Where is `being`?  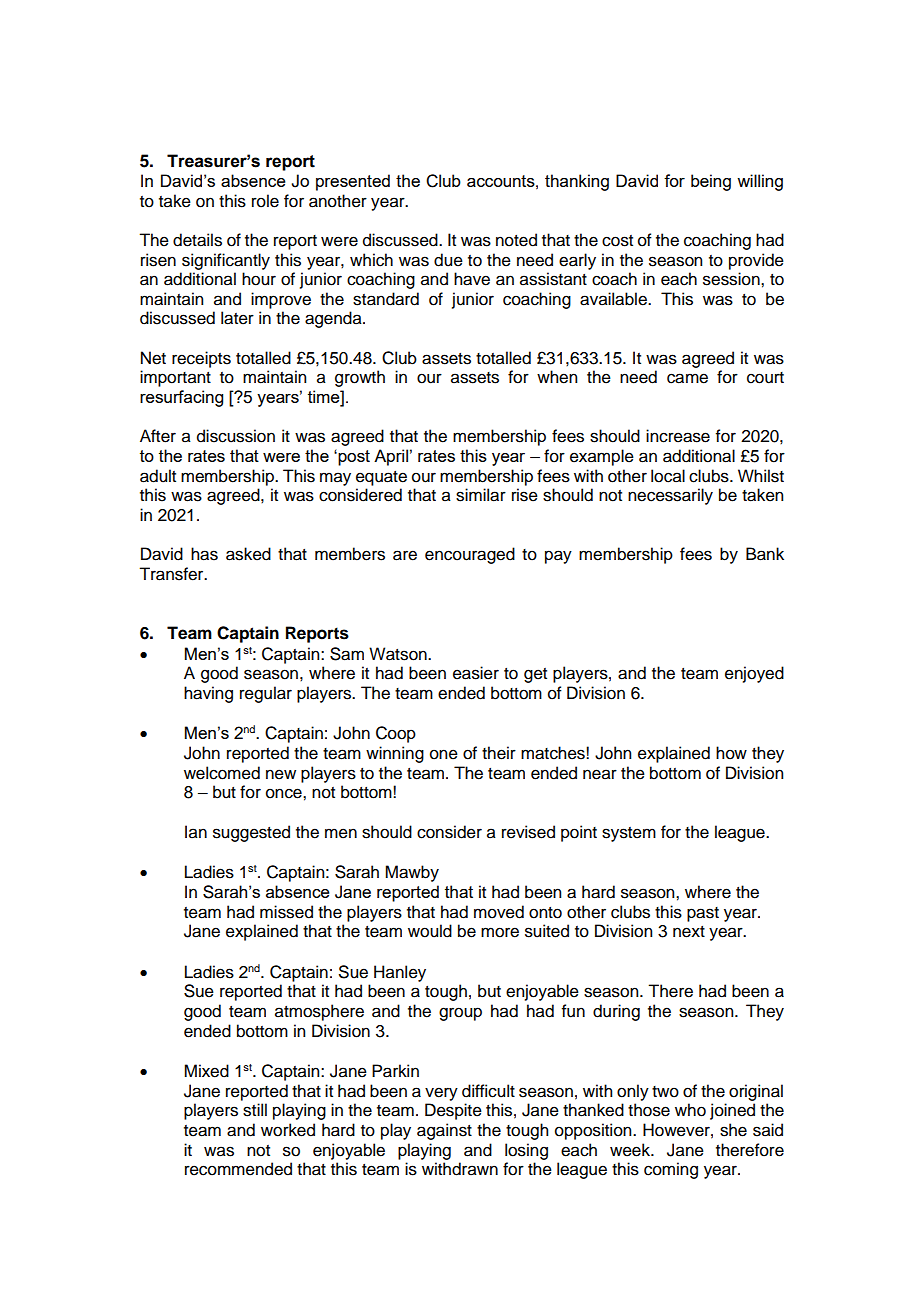
being is located at coordinates (711, 182).
